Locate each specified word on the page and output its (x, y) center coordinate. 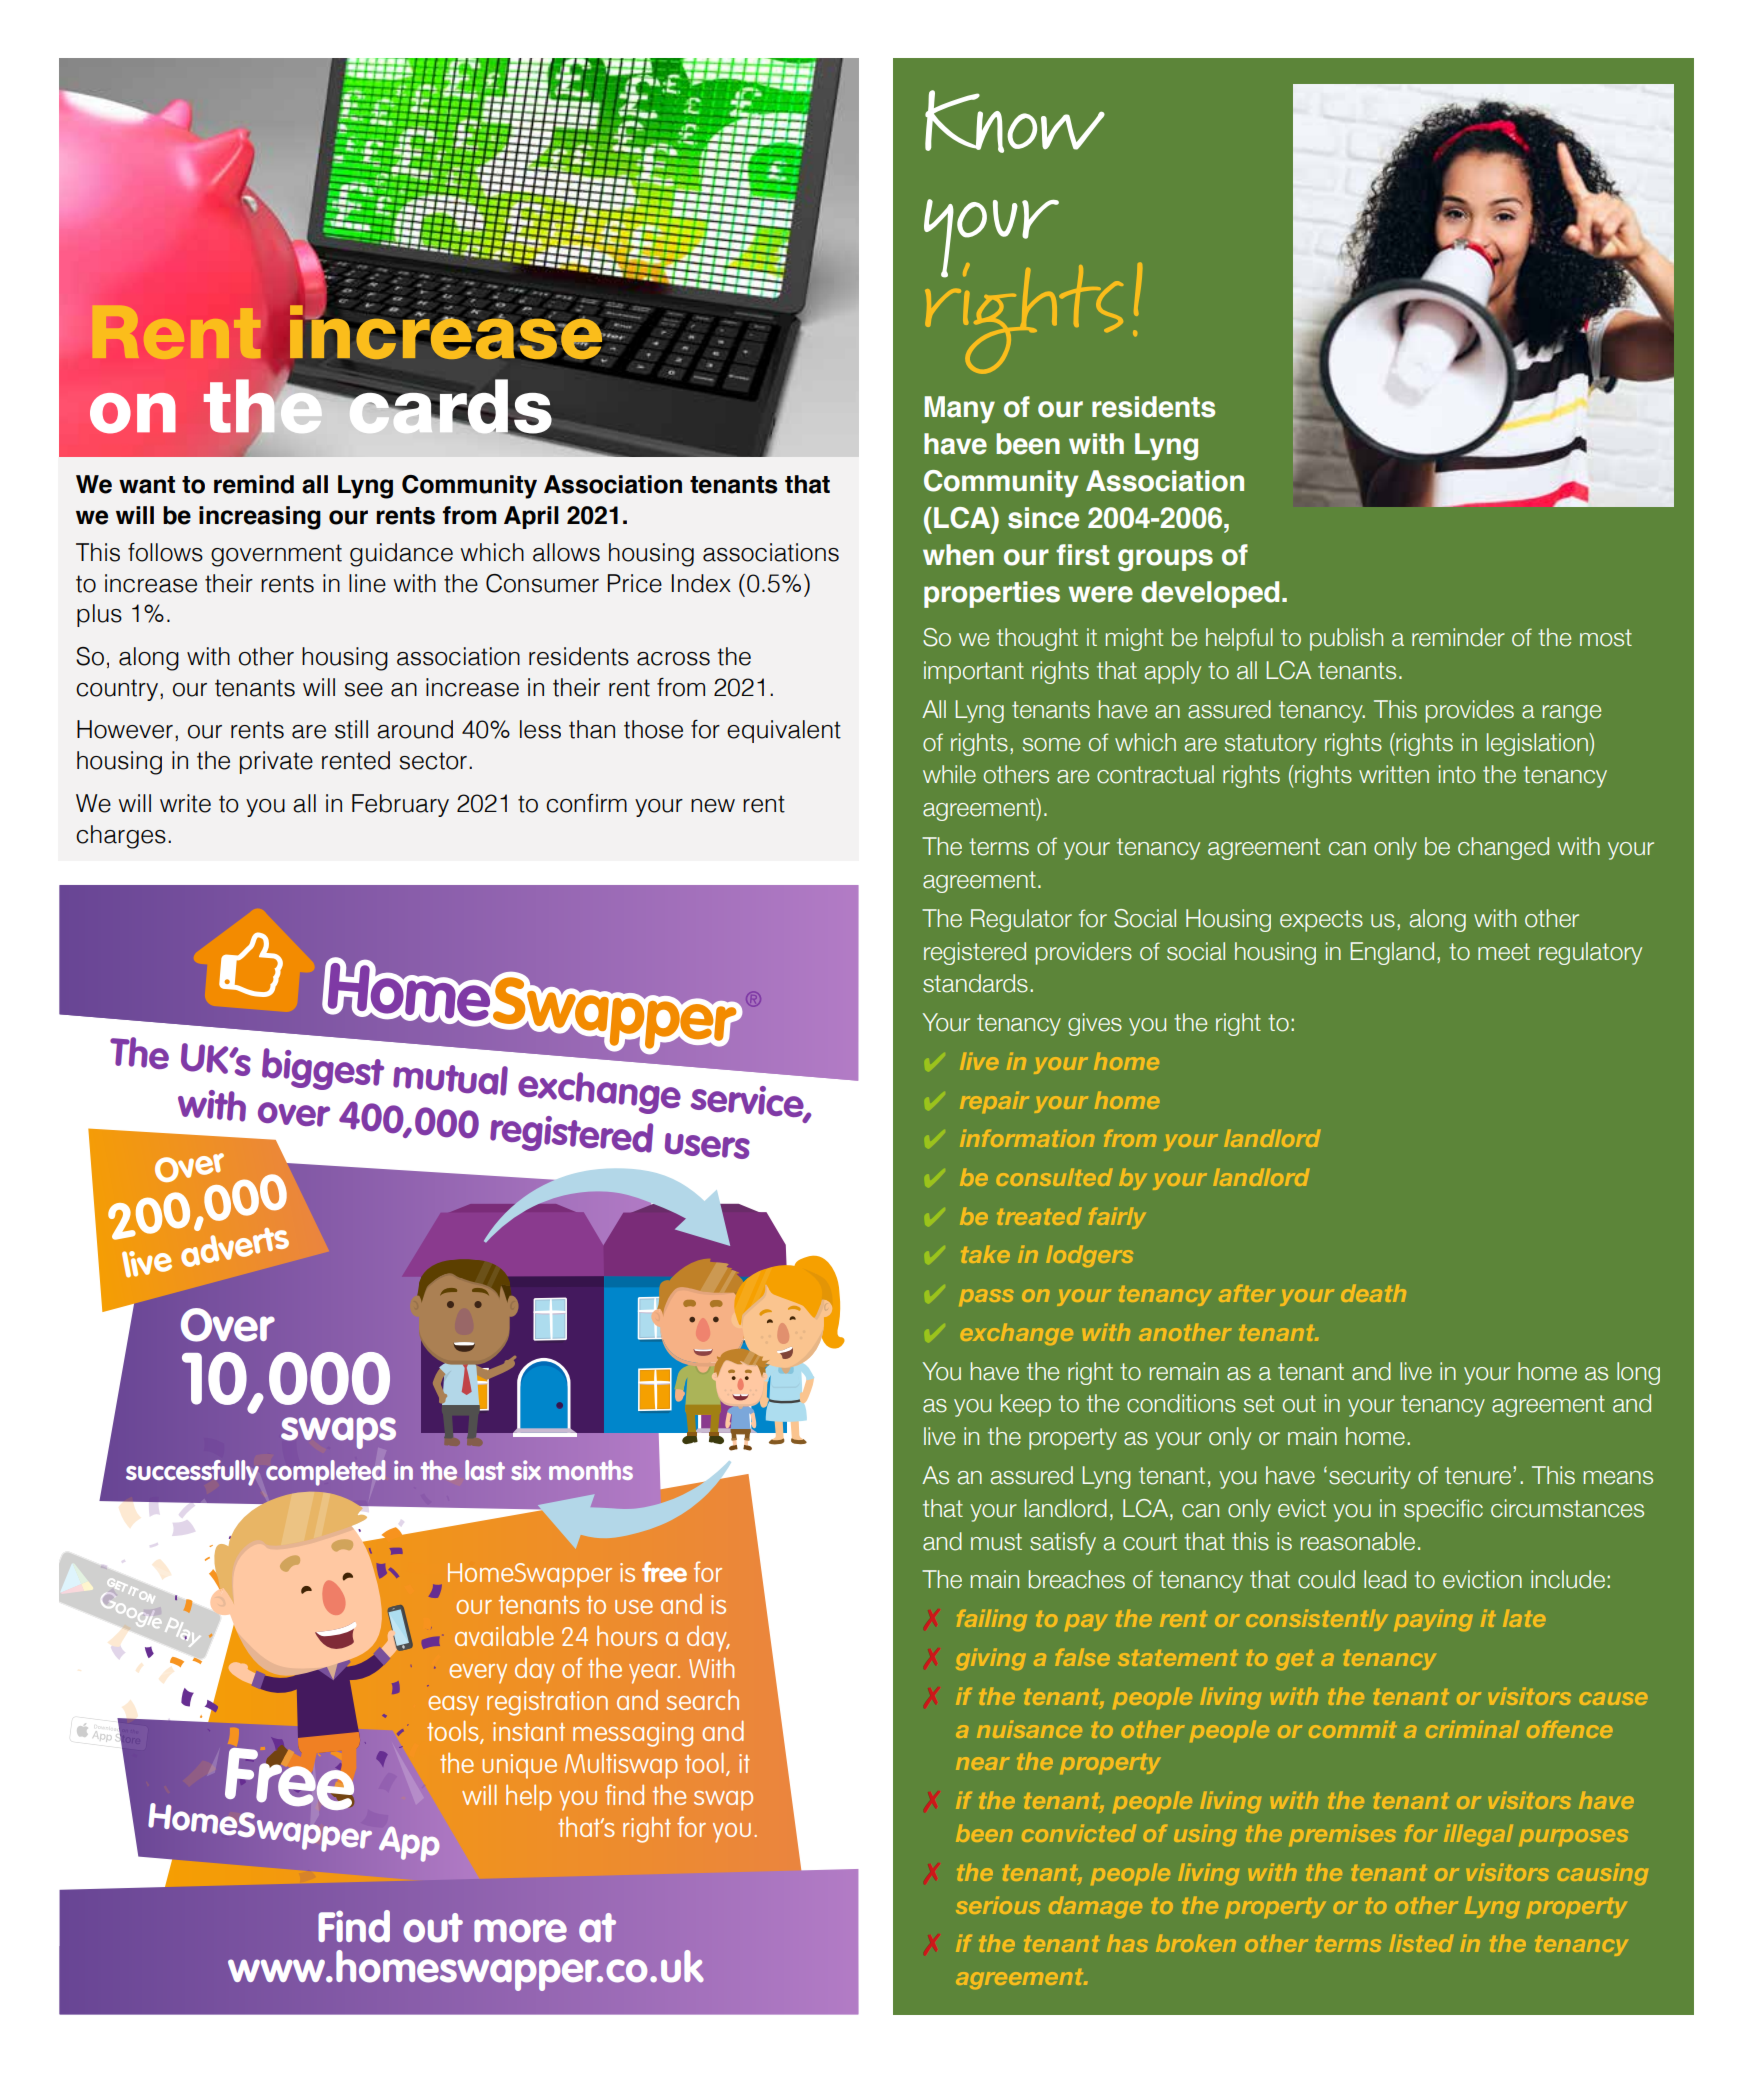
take (985, 1254)
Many (959, 410)
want (147, 485)
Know (1015, 121)
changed (1503, 848)
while (949, 774)
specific (1443, 1510)
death (1373, 1293)
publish (1346, 639)
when (958, 555)
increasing (260, 518)
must (996, 1542)
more (520, 1931)
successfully (192, 1473)
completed (325, 1473)
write (185, 803)
